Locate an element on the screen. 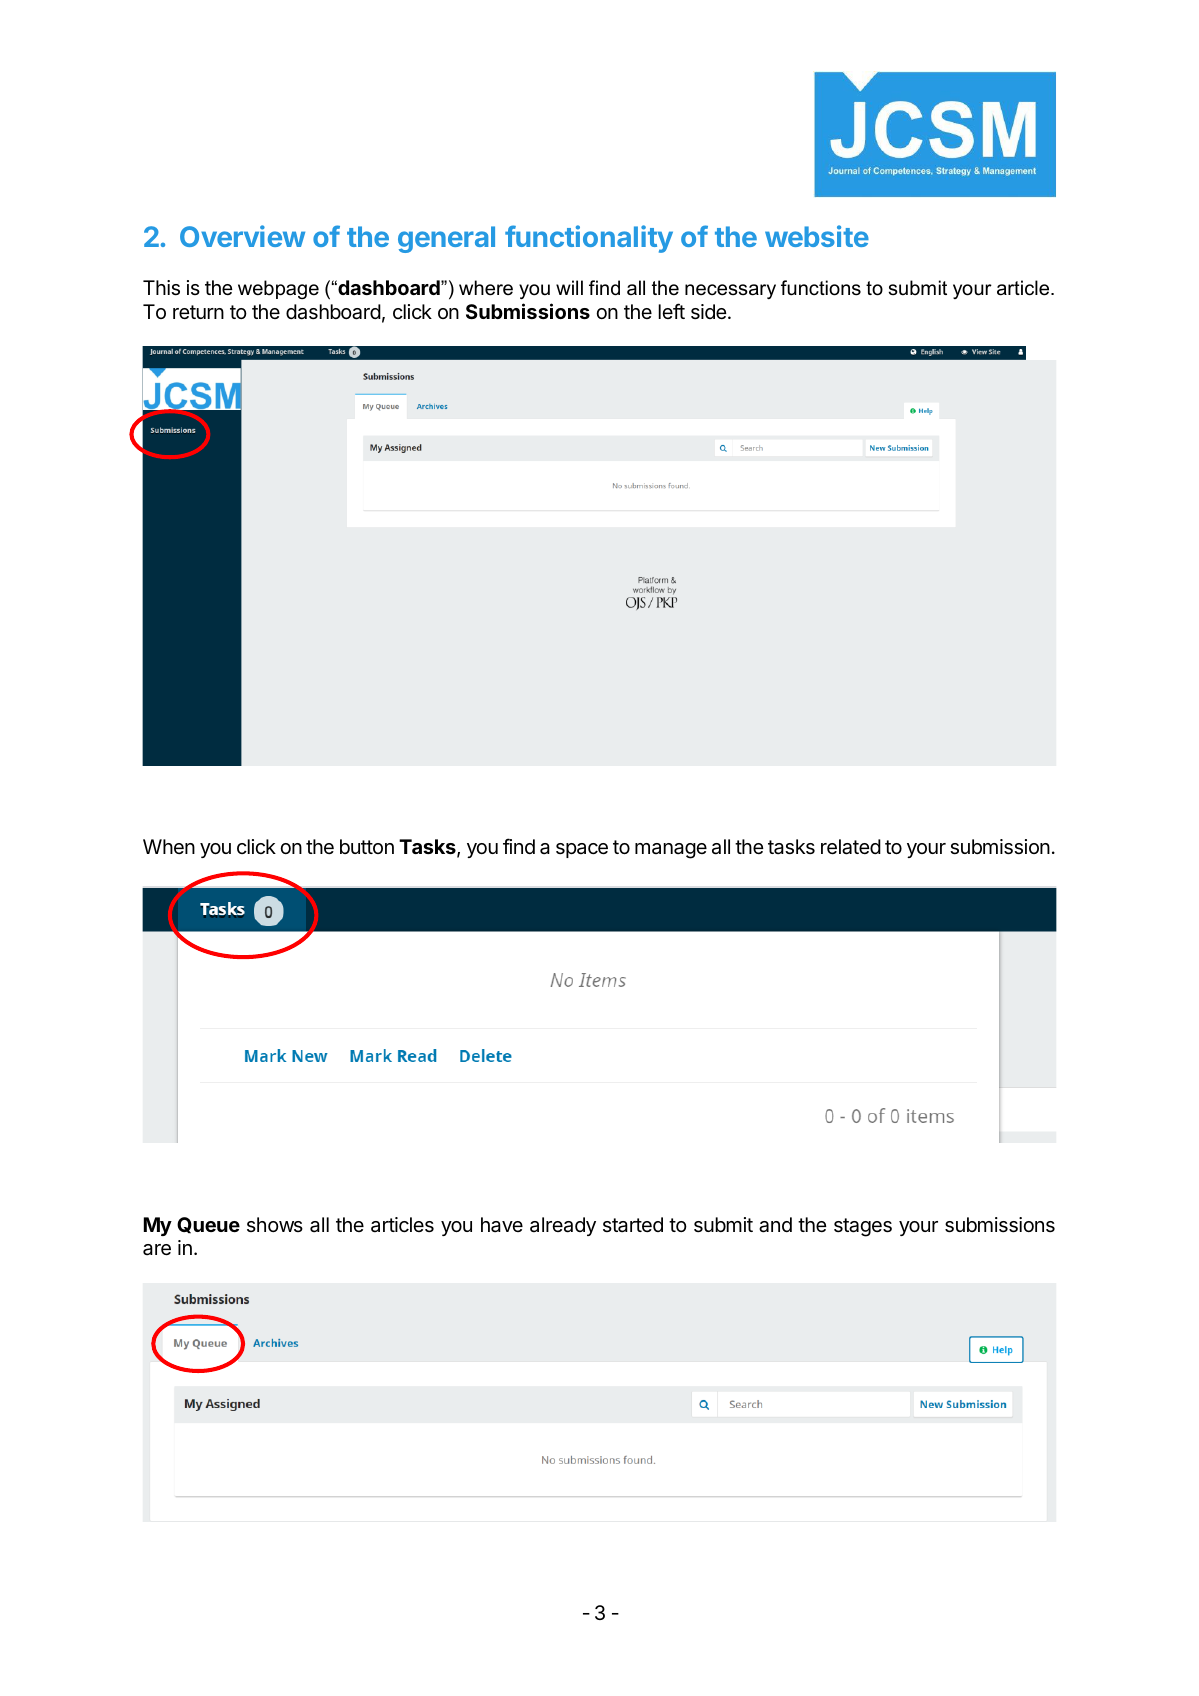 This screenshot has width=1199, height=1696. and is located at coordinates (775, 1225).
